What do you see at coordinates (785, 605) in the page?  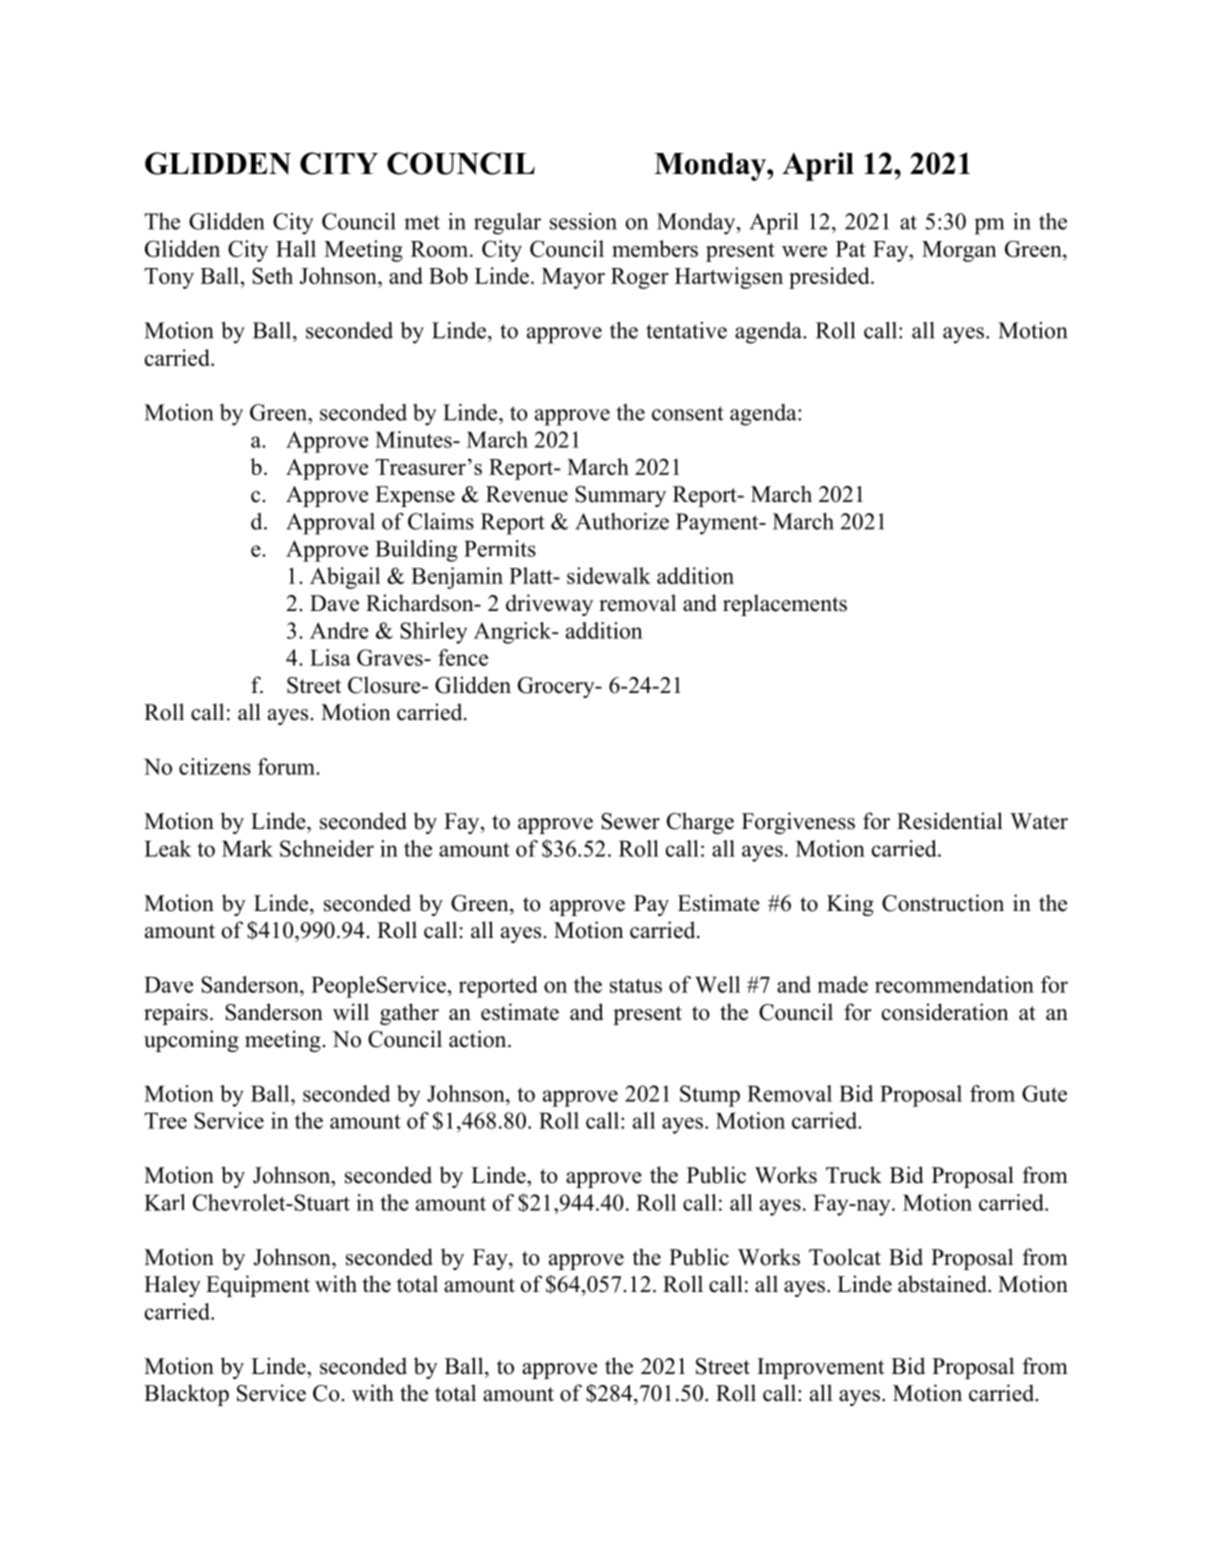 I see `replacements` at bounding box center [785, 605].
